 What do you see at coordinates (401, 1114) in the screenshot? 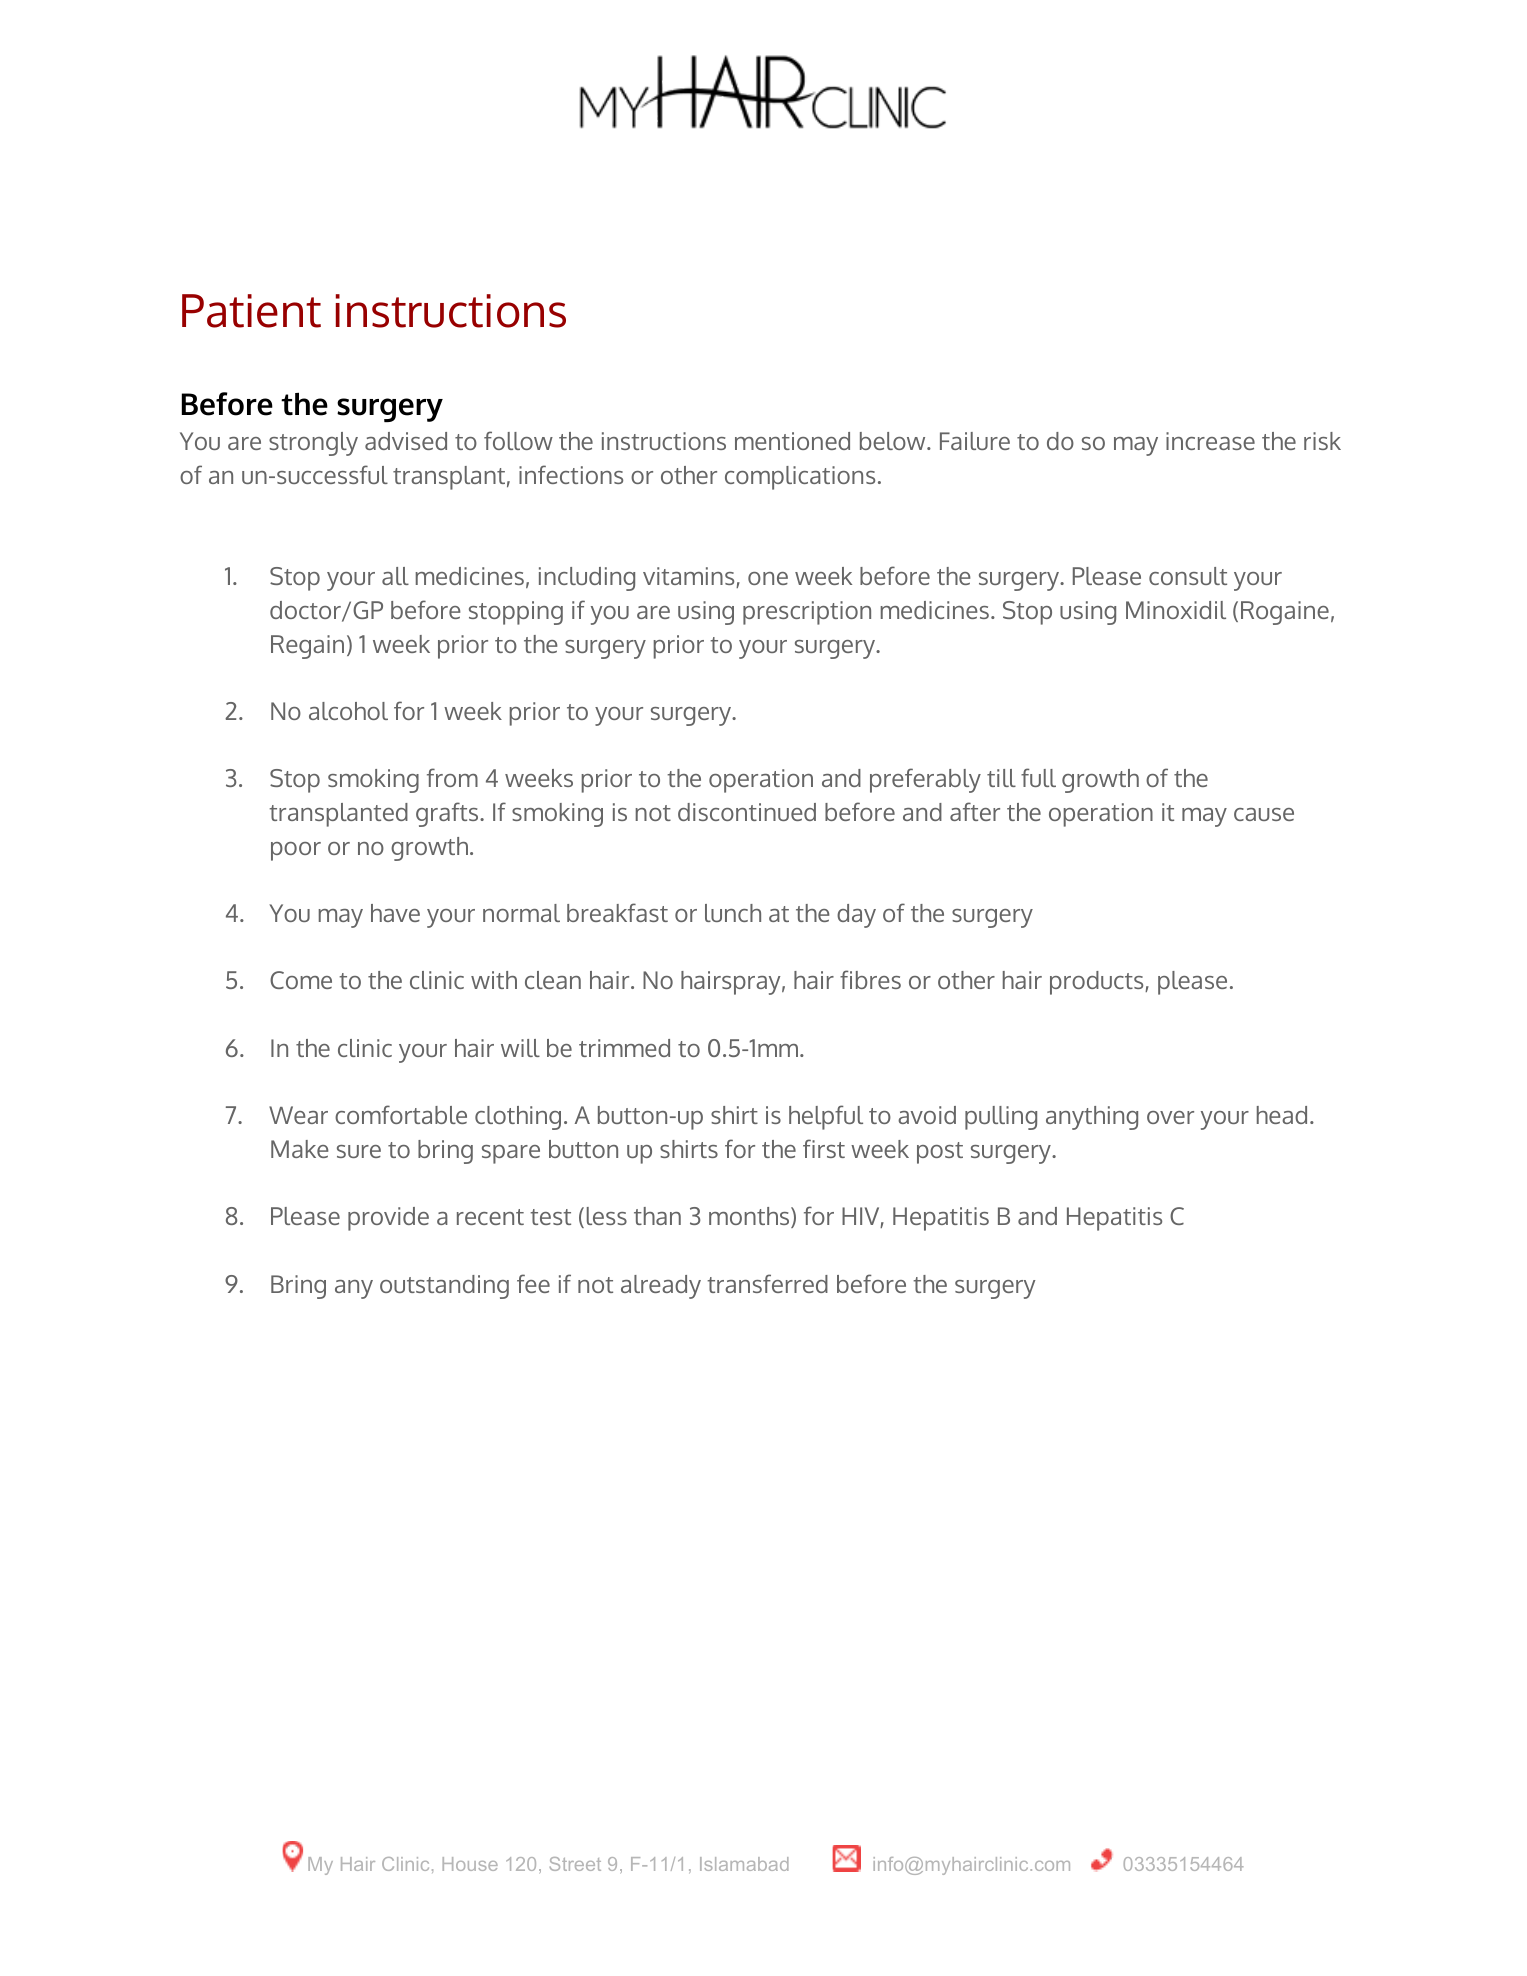
I see `comfortable` at bounding box center [401, 1114].
